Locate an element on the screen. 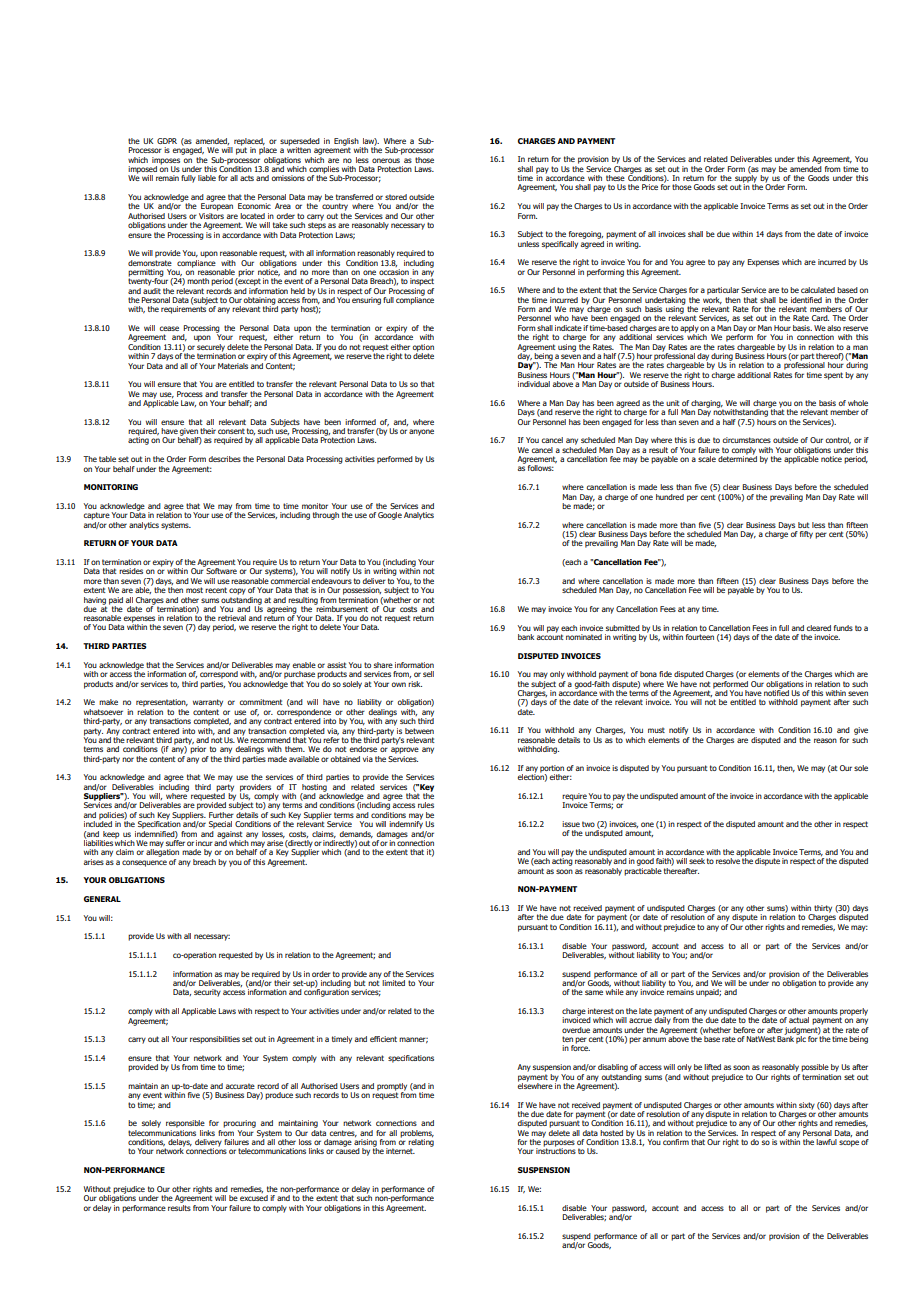  internet is located at coordinates (400, 1151).
